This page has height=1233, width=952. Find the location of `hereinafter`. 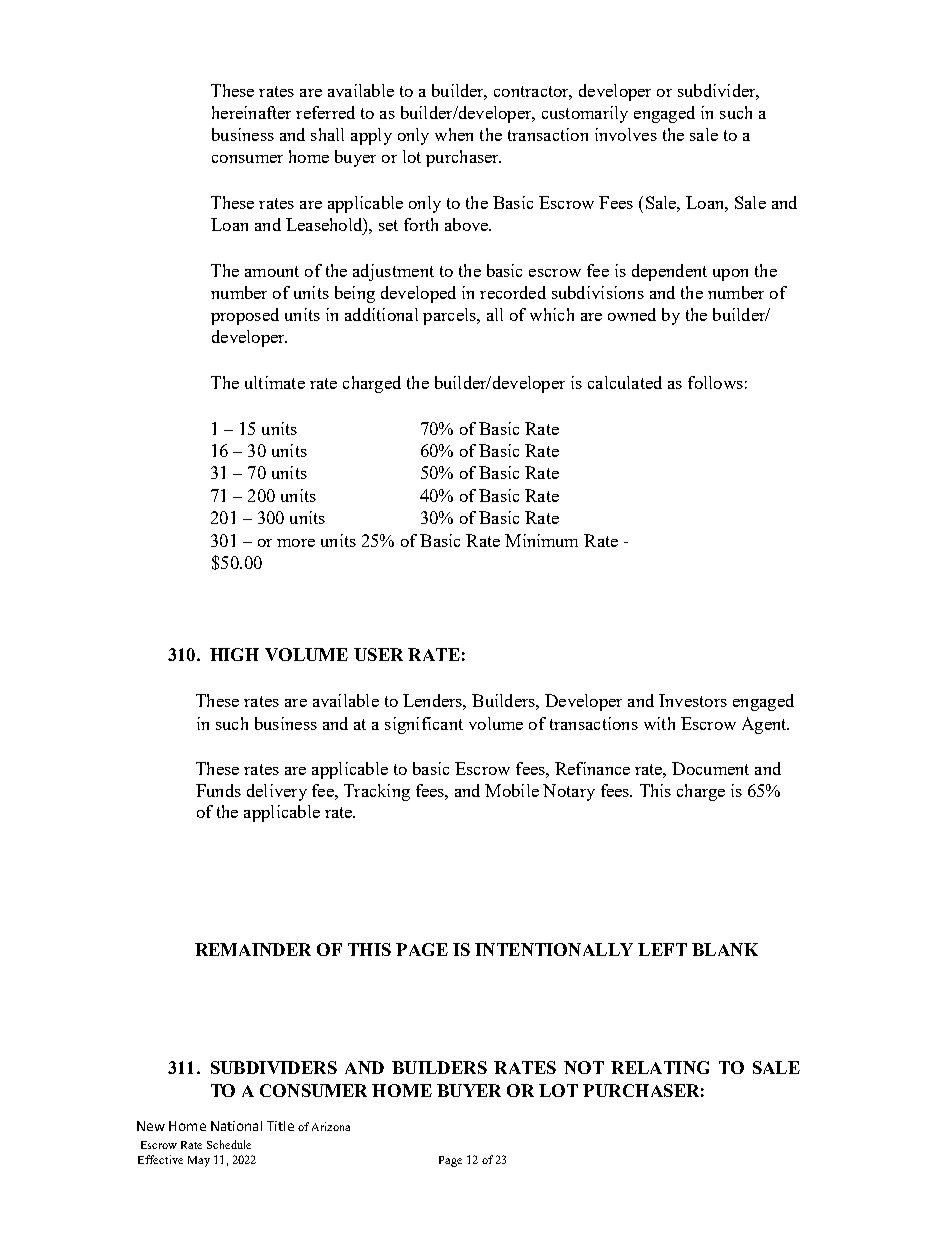

hereinafter is located at coordinates (251, 112).
